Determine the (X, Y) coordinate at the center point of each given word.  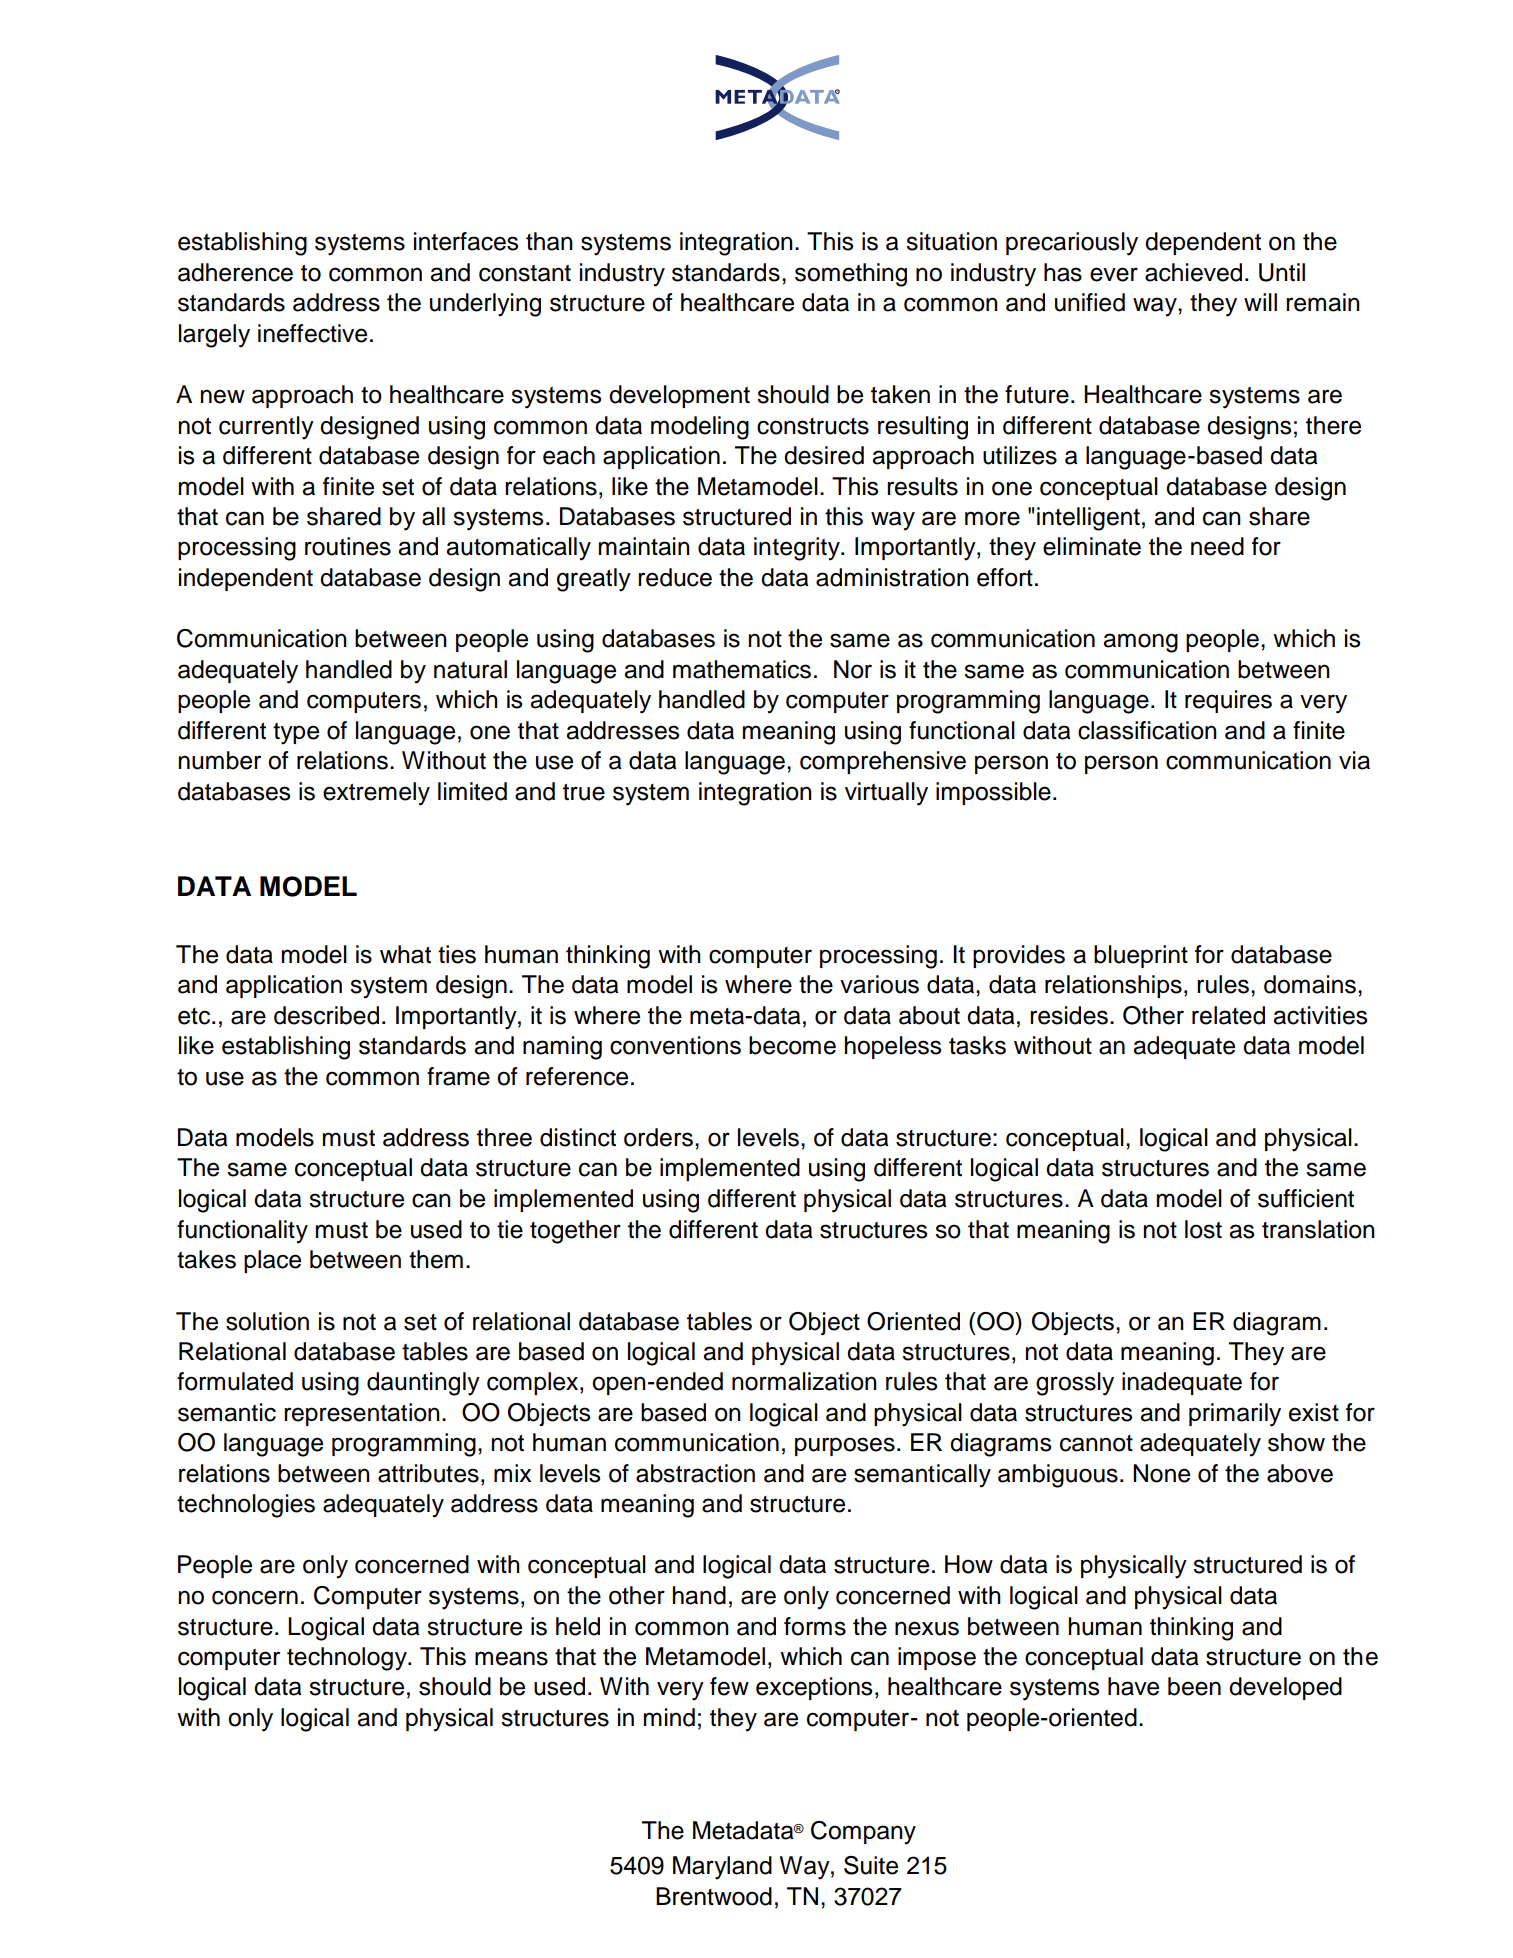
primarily (1235, 1415)
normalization (804, 1381)
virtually (886, 794)
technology (348, 1659)
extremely (376, 794)
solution (267, 1321)
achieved (1193, 272)
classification (1147, 730)
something (851, 275)
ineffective (312, 333)
